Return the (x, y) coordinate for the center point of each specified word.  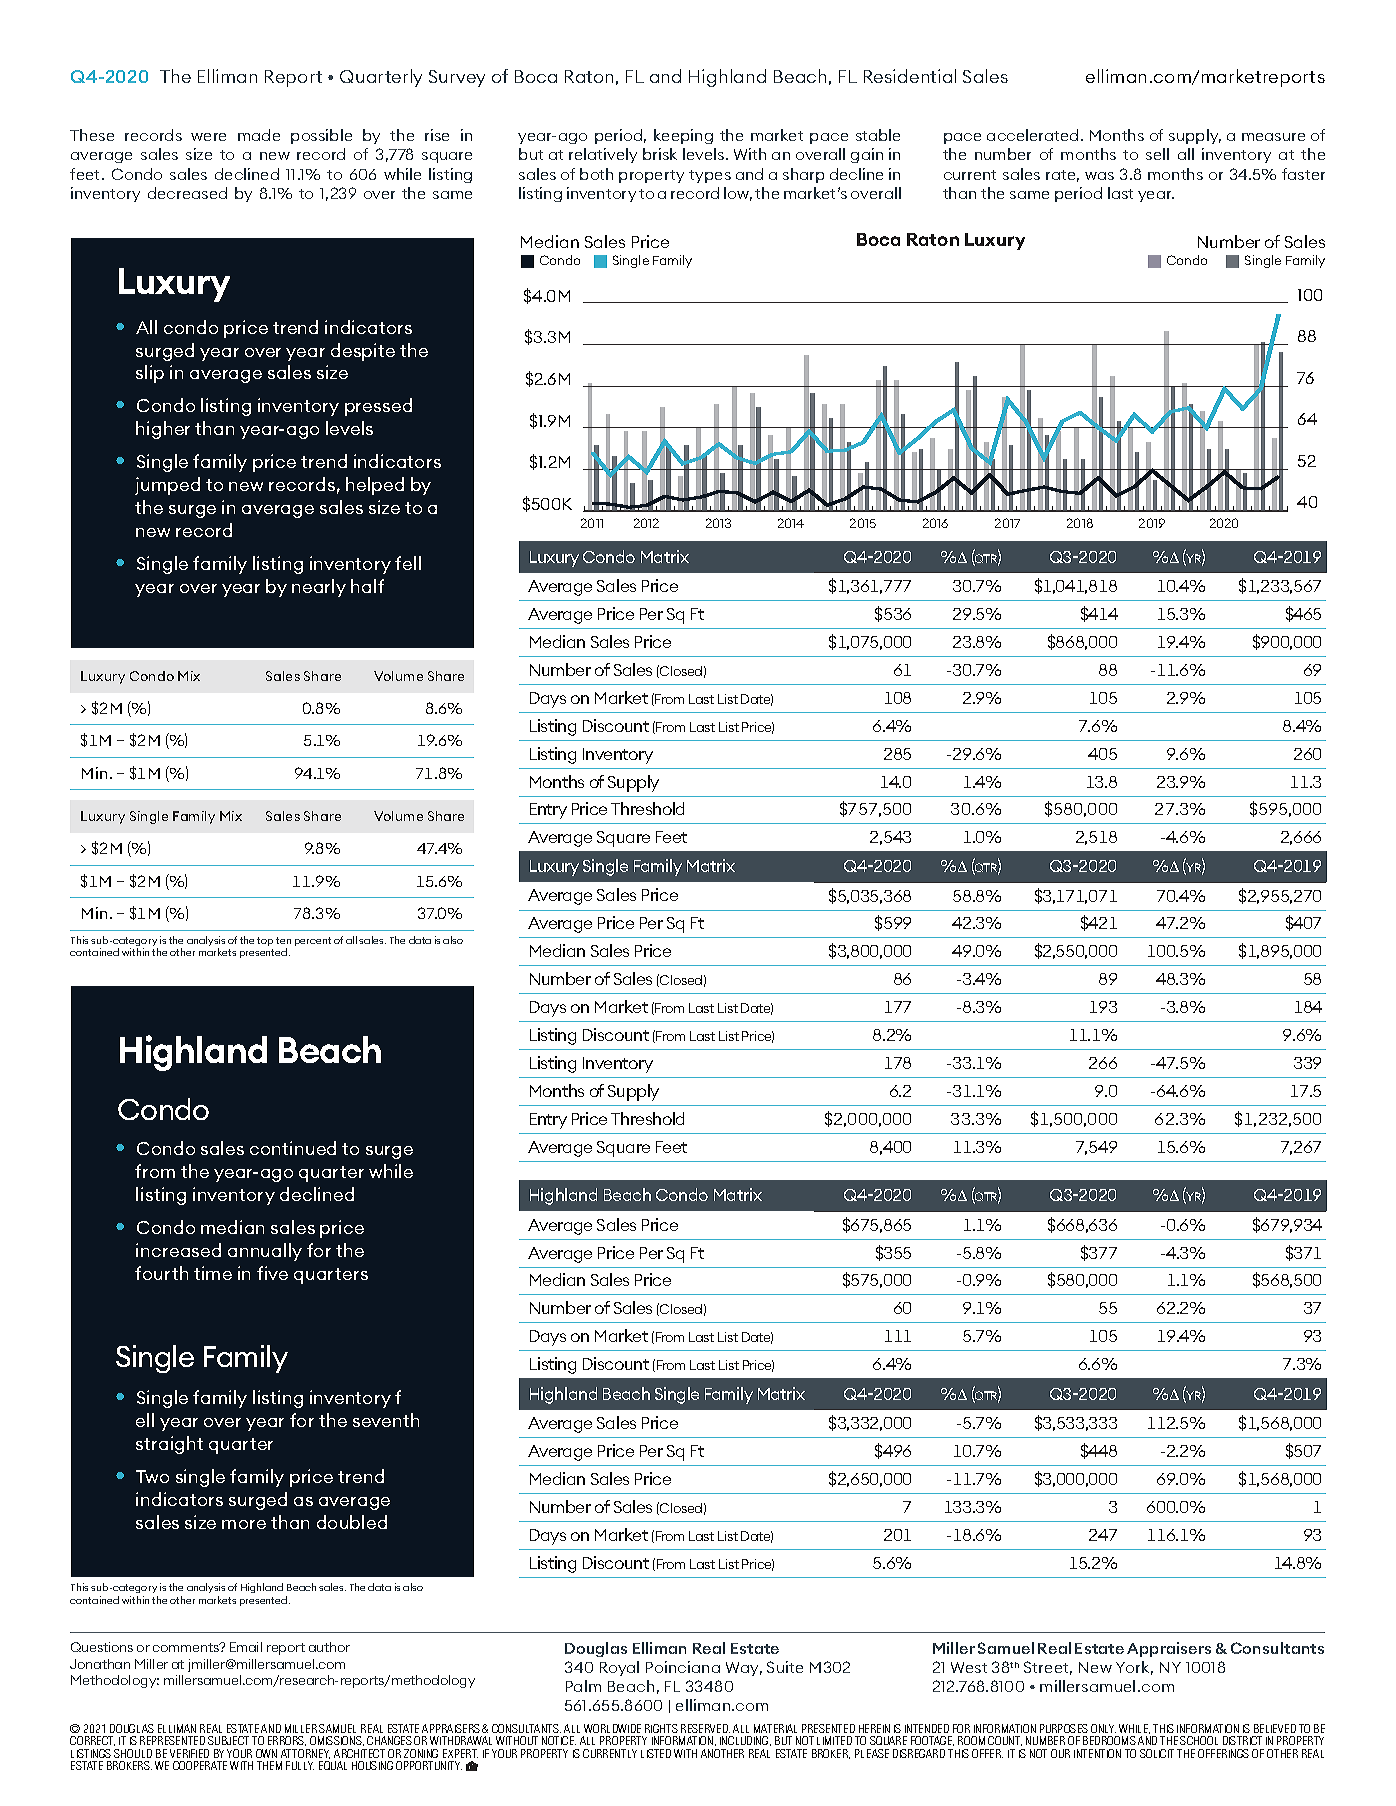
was (1099, 176)
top (265, 941)
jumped (167, 486)
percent (313, 941)
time (213, 1273)
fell (408, 563)
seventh (386, 1420)
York (1134, 1668)
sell (1157, 154)
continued (293, 1148)
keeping (683, 136)
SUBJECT (228, 1740)
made (259, 135)
